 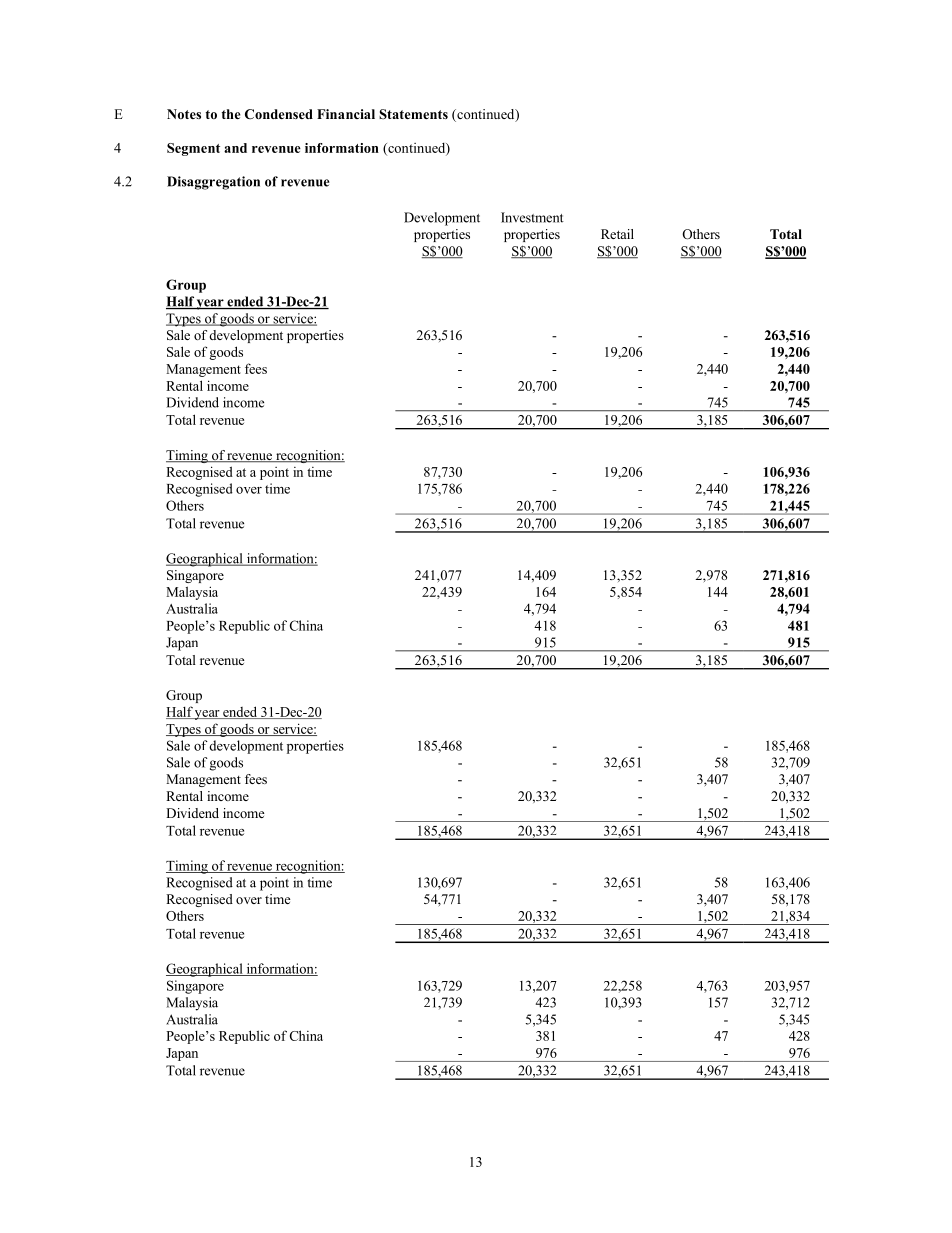 What do you see at coordinates (346, 114) in the page?
I see `Financial` at bounding box center [346, 114].
